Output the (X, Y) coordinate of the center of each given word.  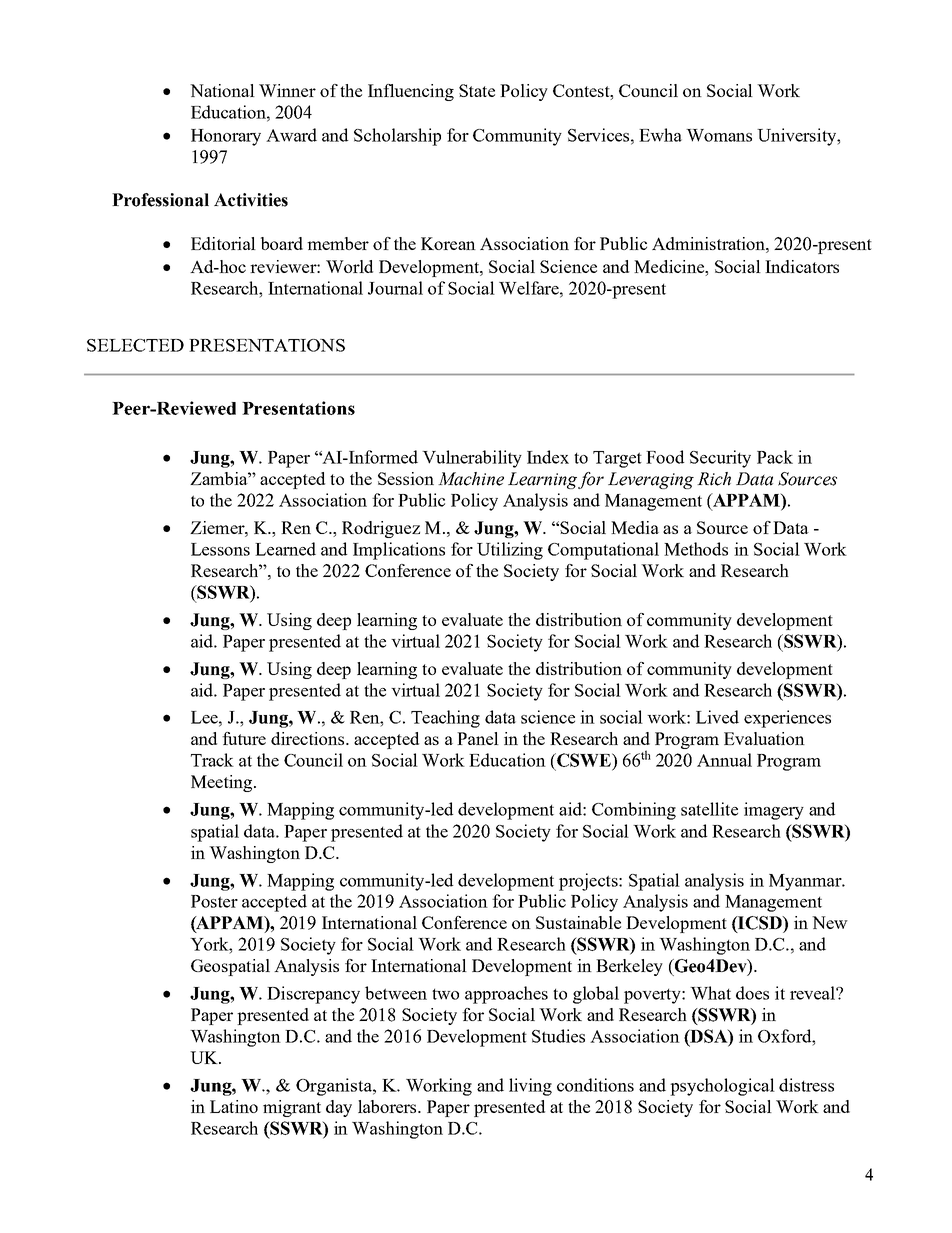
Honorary (226, 137)
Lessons (220, 549)
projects (589, 882)
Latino (234, 1106)
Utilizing (510, 551)
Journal (395, 288)
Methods (696, 549)
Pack (775, 457)
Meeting (223, 783)
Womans (719, 135)
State (477, 90)
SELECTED (135, 345)
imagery (774, 811)
